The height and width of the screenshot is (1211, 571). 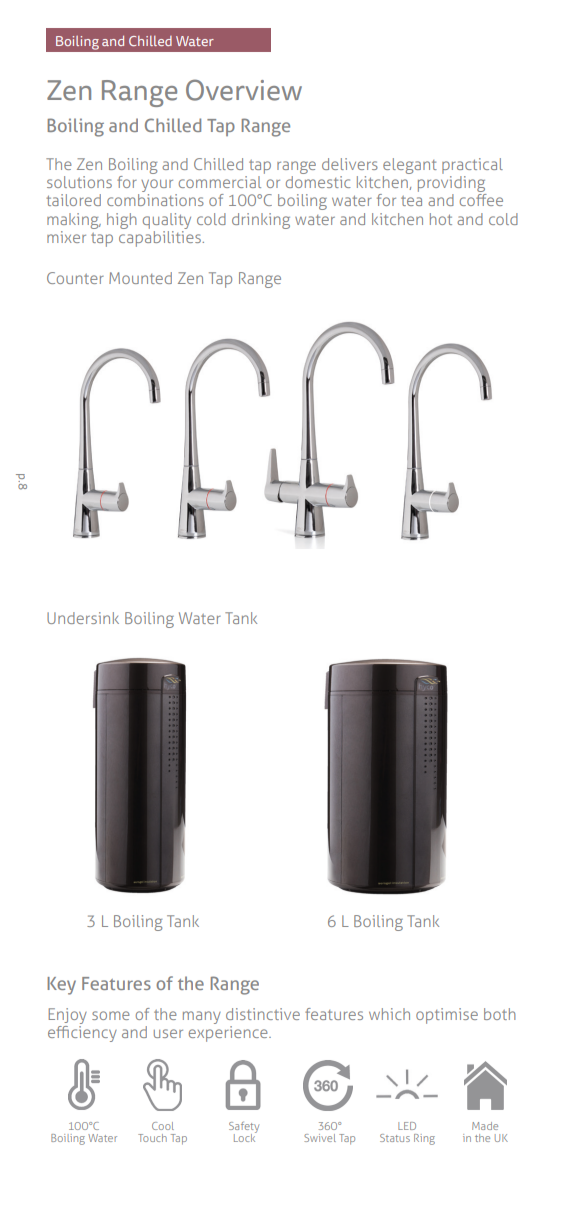 I want to click on drinking, so click(x=261, y=221).
